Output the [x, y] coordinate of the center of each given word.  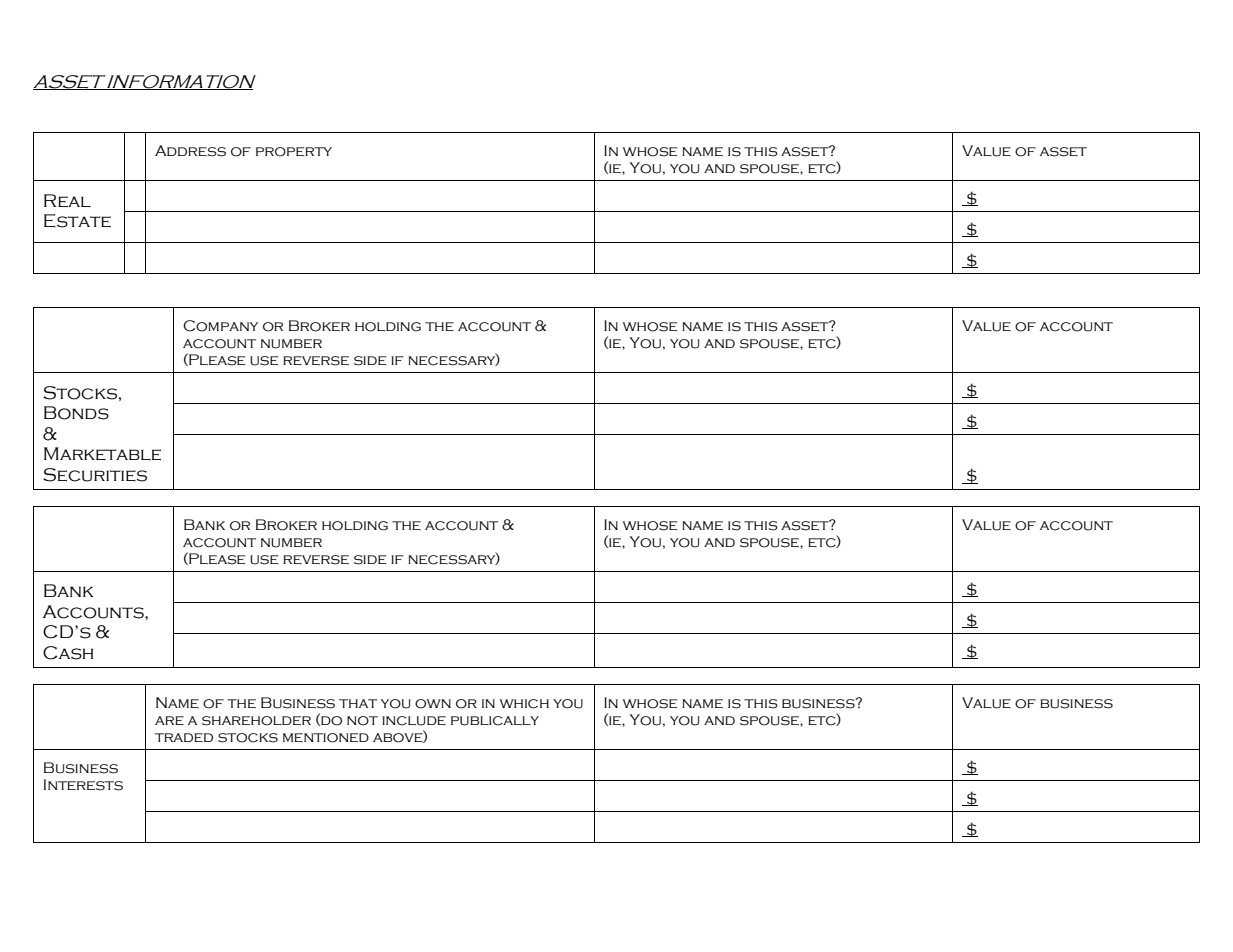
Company [220, 326]
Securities [95, 475]
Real [67, 201]
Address [190, 151]
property [294, 152]
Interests [83, 785]
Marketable [102, 454]
